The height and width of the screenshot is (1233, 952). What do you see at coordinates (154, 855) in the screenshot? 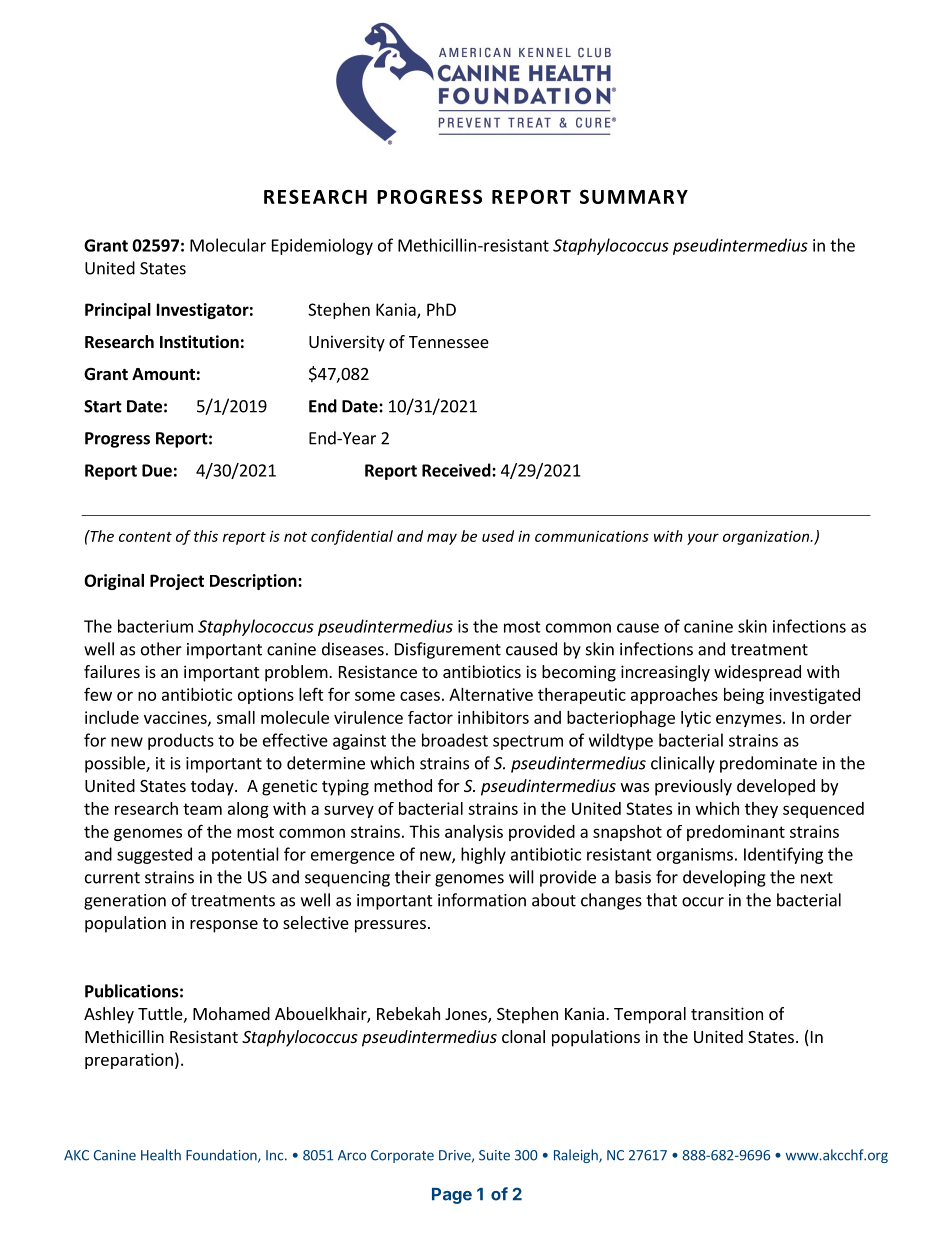
I see `suggested` at bounding box center [154, 855].
